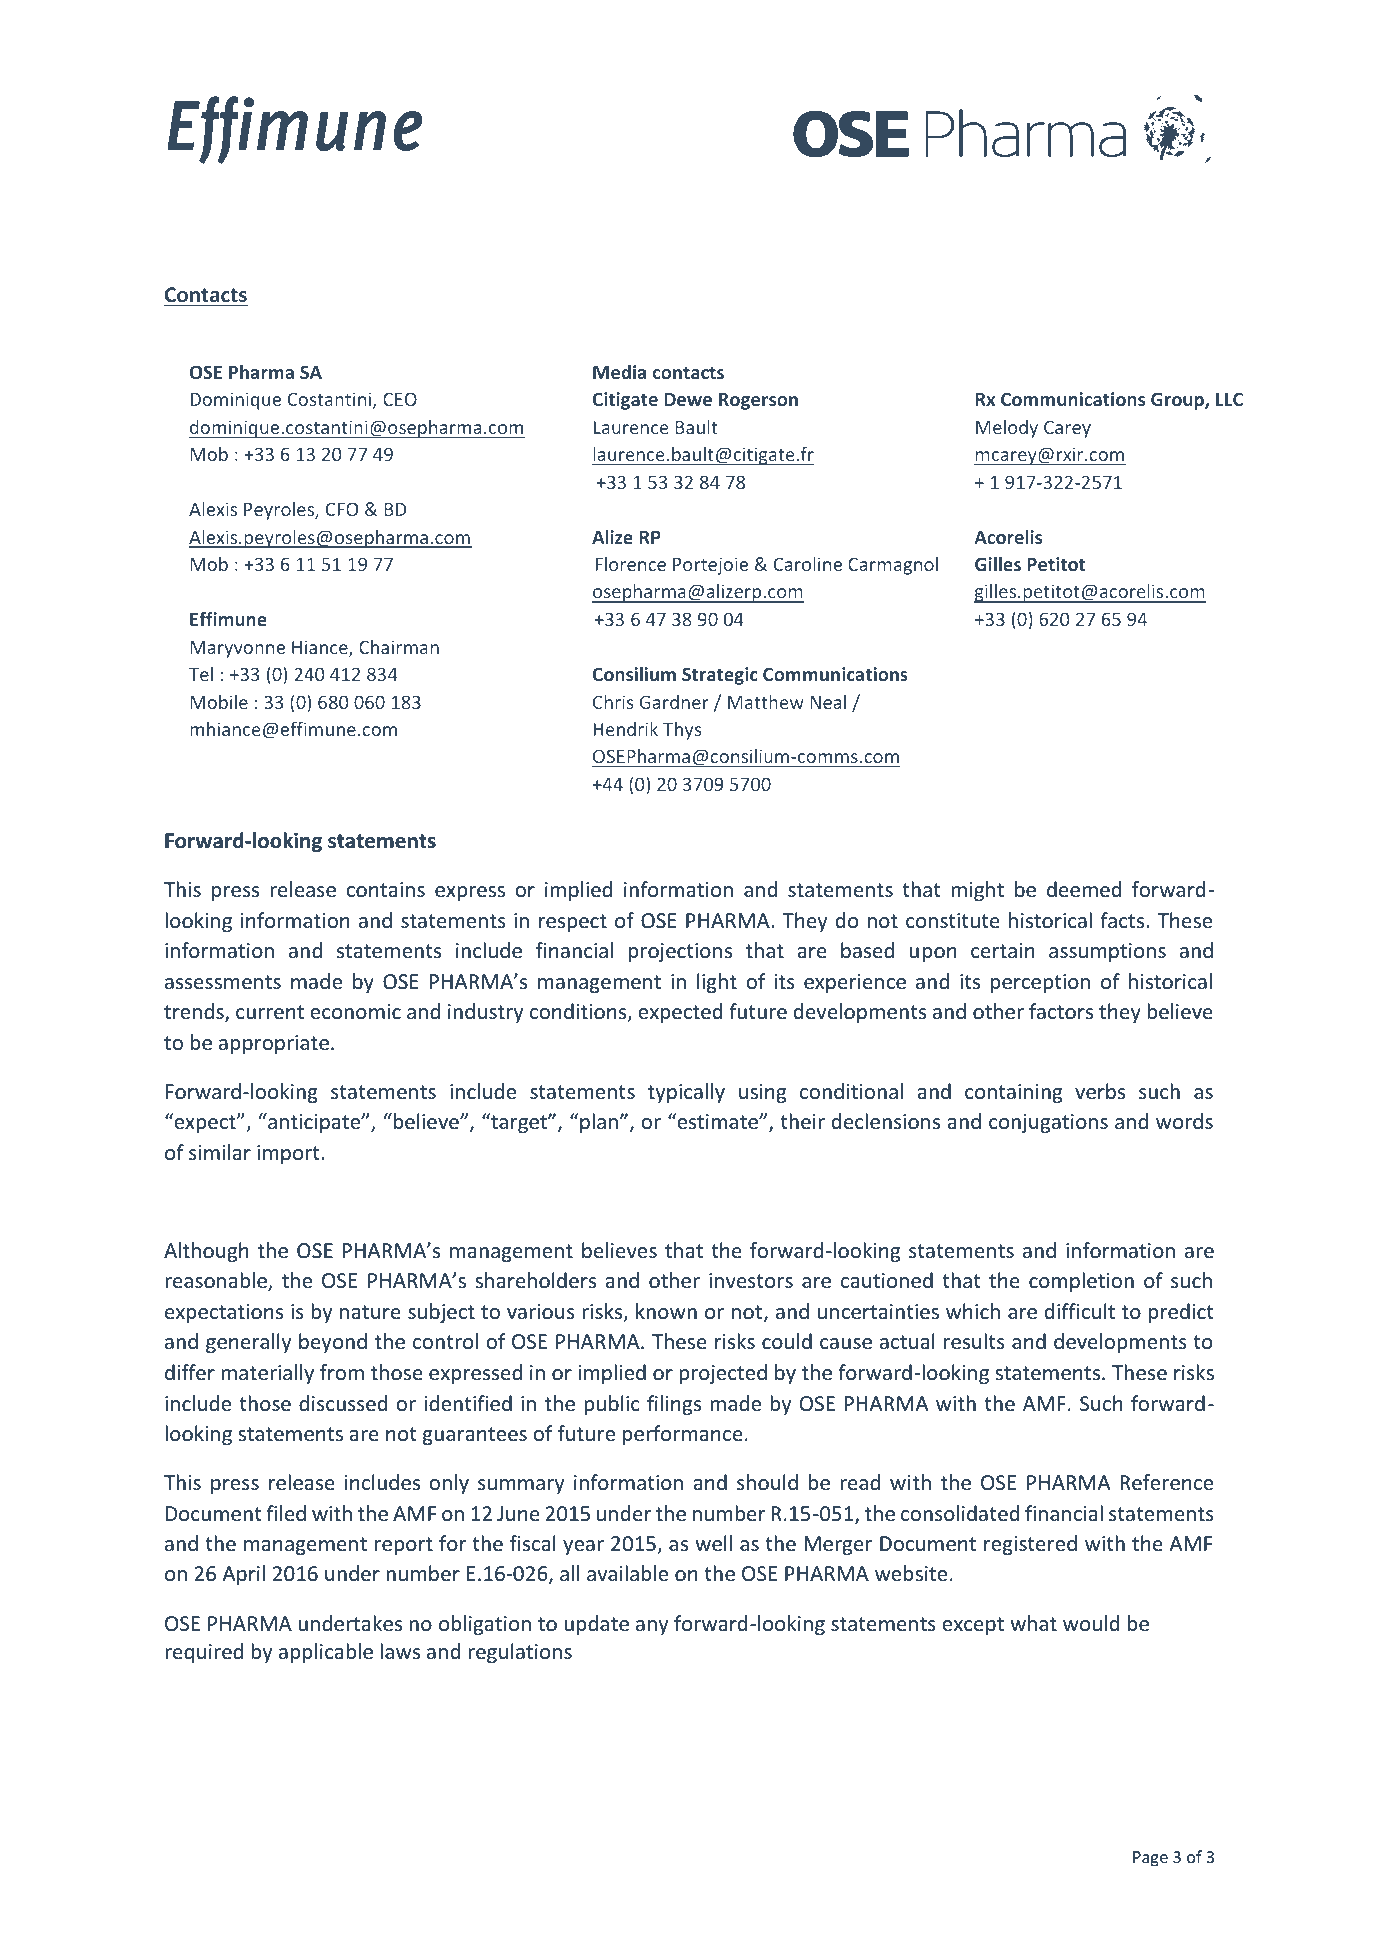  I want to click on verbs, so click(1100, 1091).
